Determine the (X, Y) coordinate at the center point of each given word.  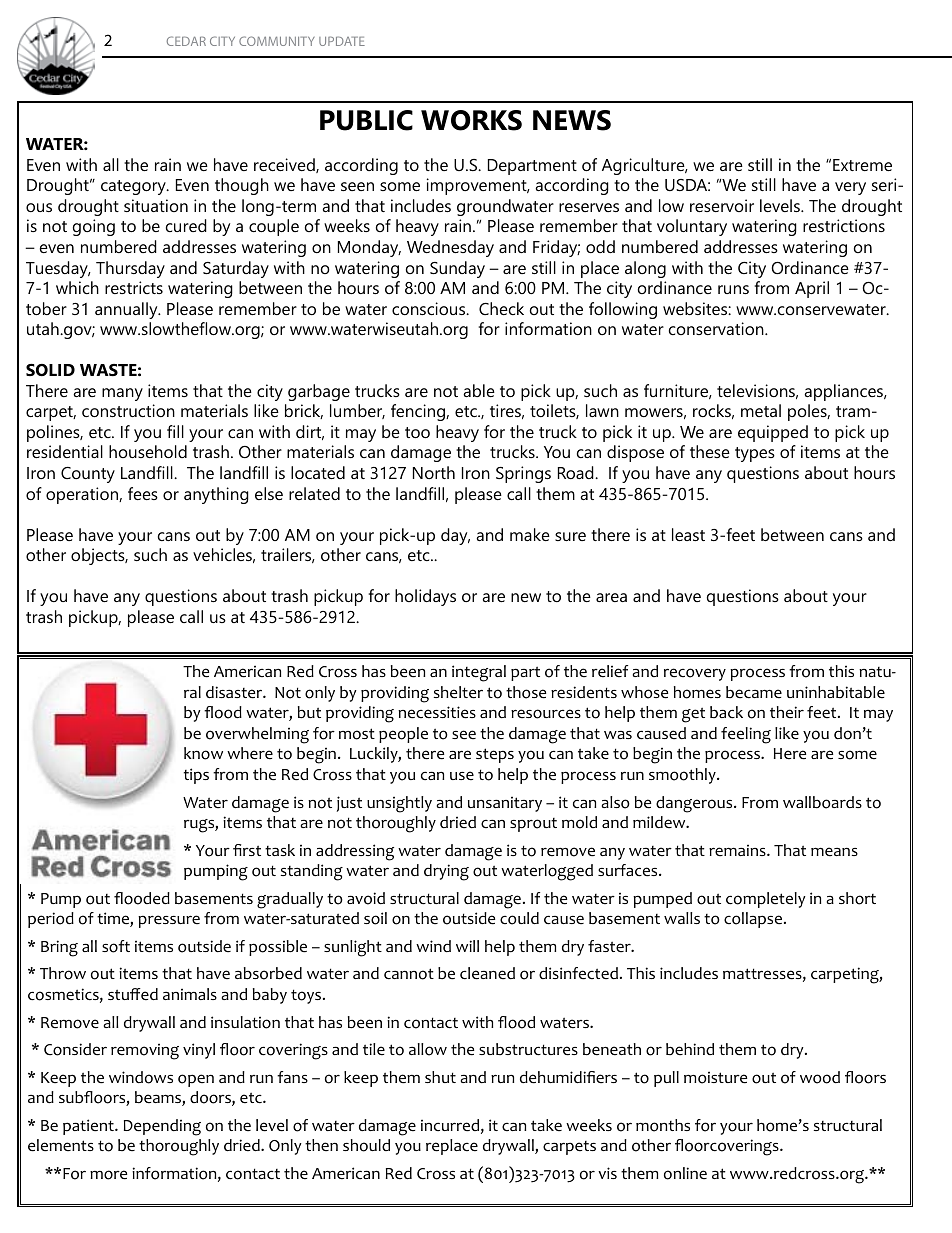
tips (196, 776)
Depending (162, 1127)
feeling (746, 735)
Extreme (862, 165)
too (417, 432)
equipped (773, 433)
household (148, 451)
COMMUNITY (277, 41)
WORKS (471, 120)
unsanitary (505, 804)
